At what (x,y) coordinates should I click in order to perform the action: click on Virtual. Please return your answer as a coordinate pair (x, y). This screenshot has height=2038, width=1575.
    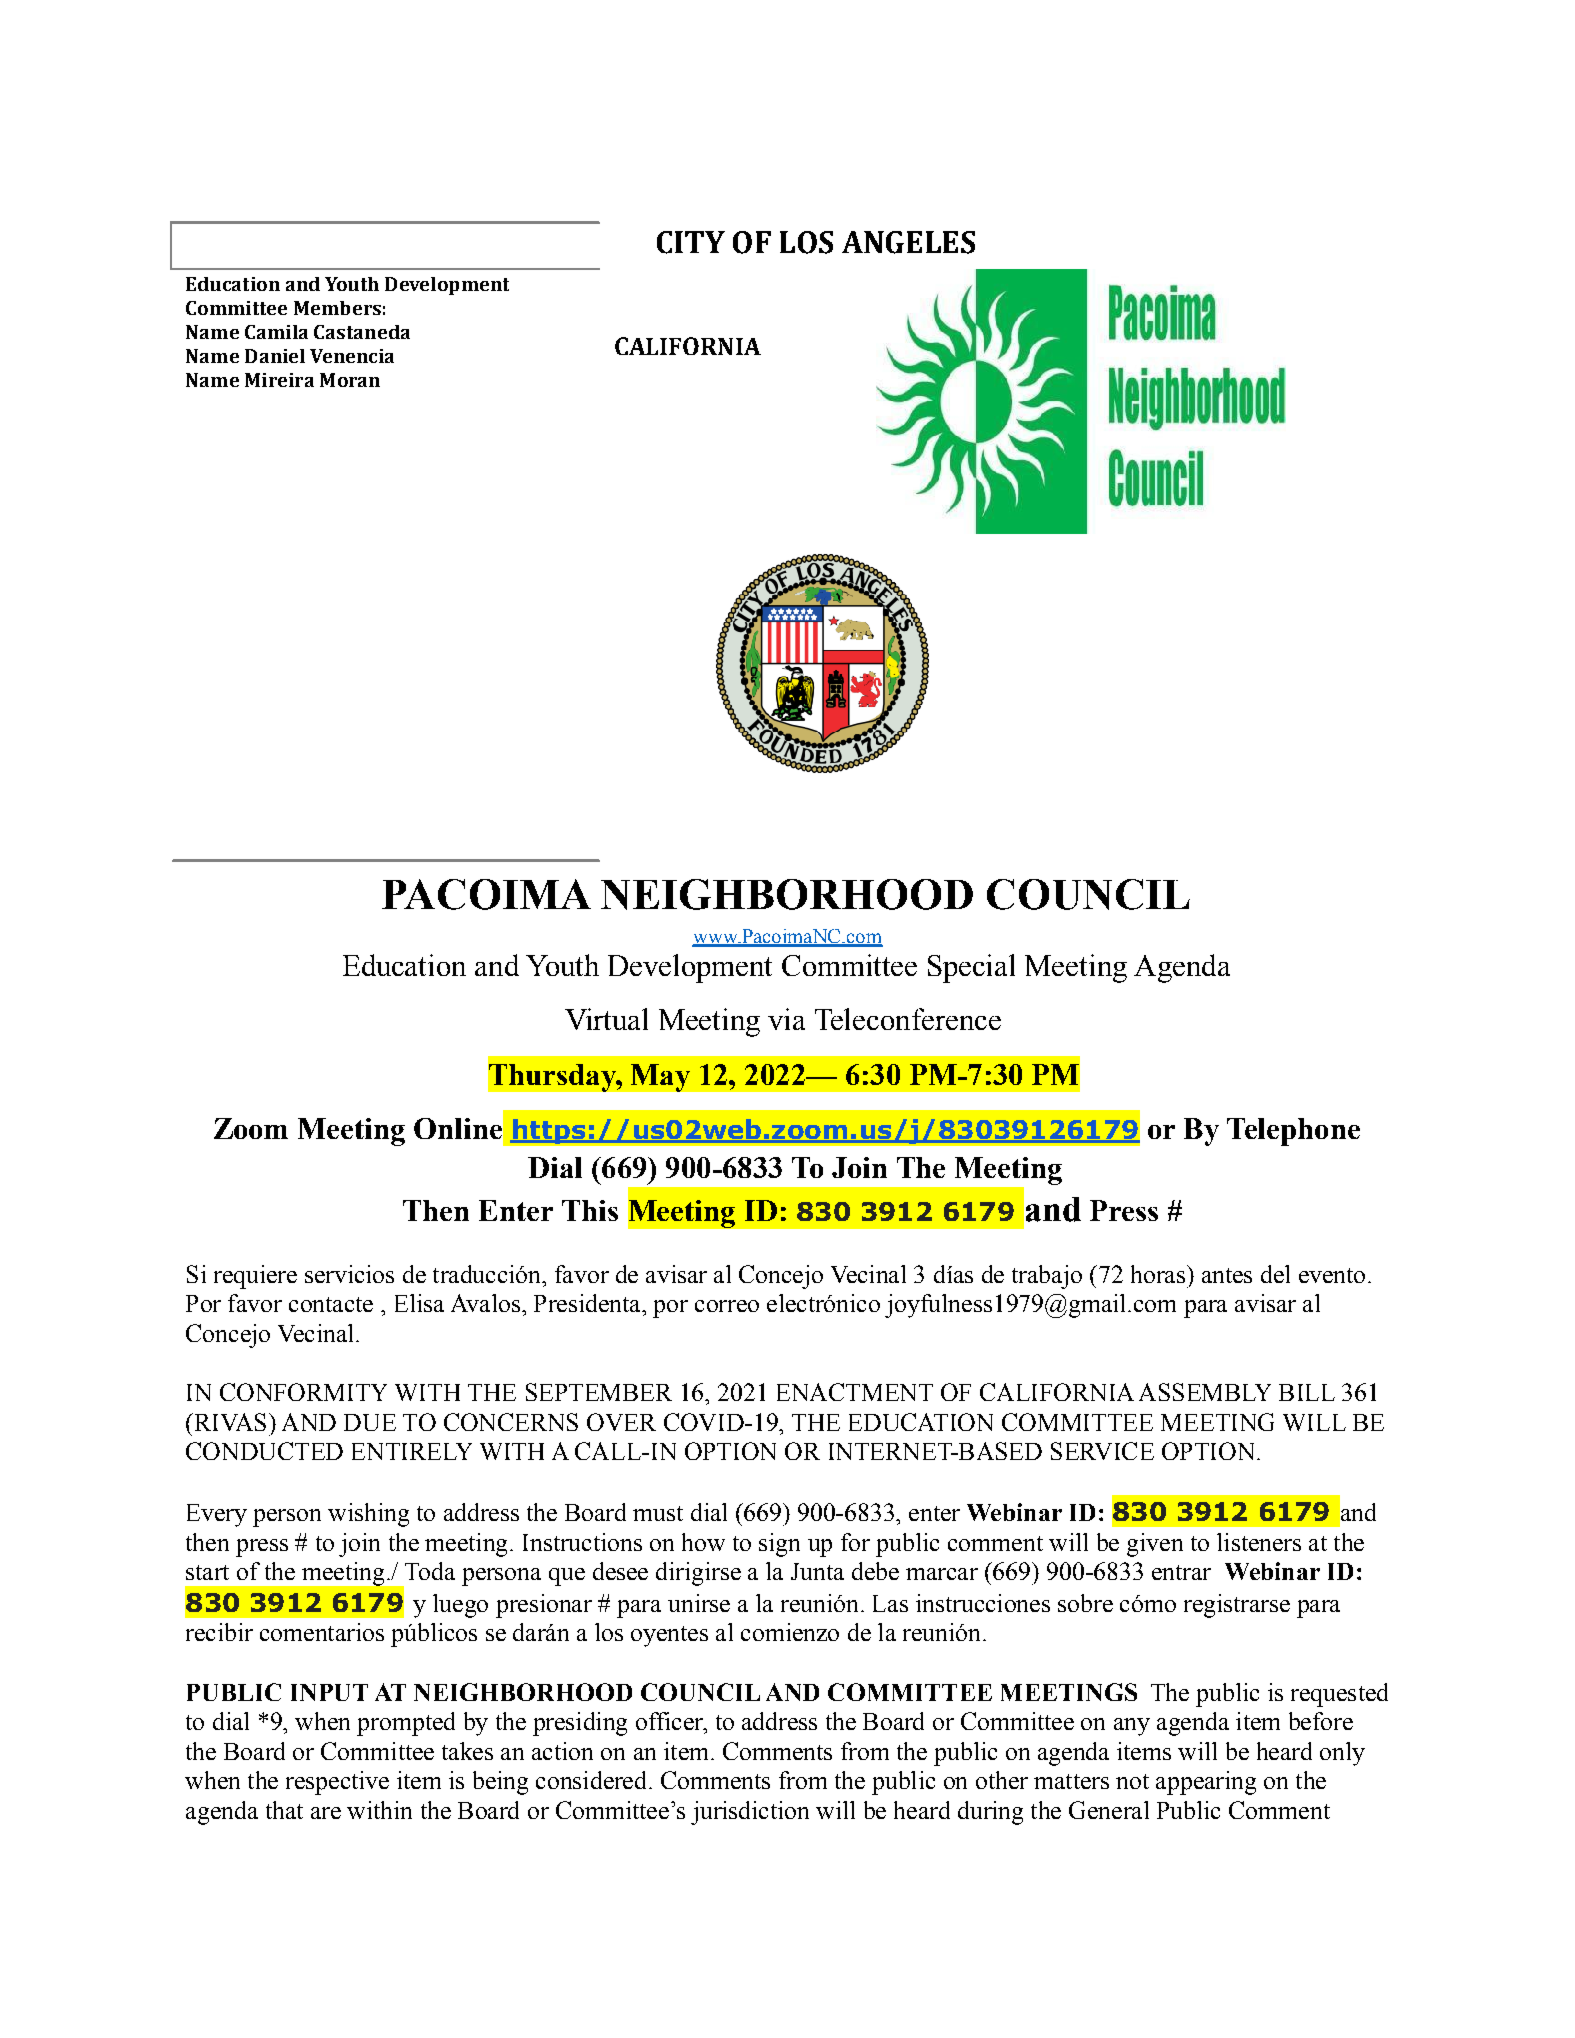
    Looking at the image, I should click on (606, 1019).
